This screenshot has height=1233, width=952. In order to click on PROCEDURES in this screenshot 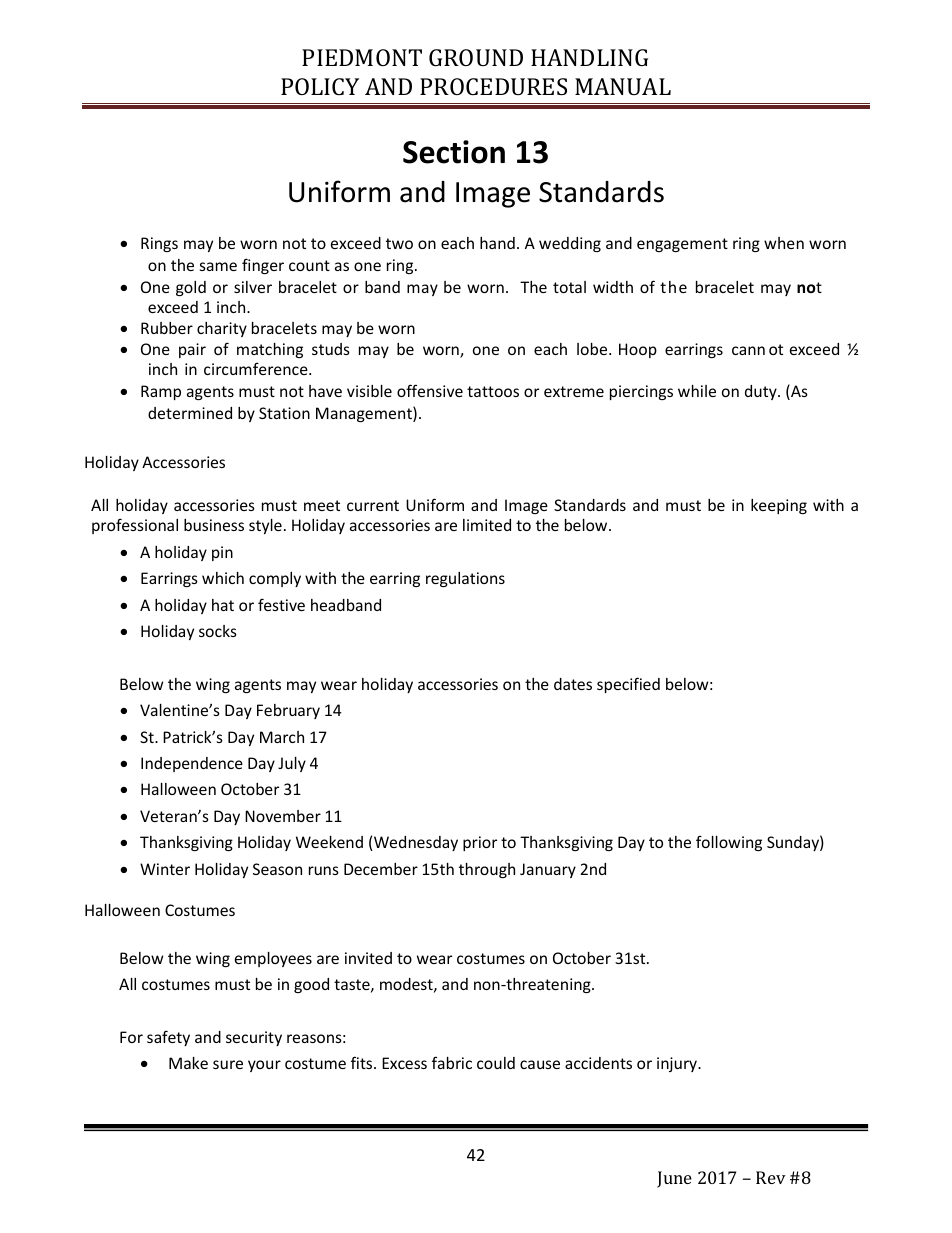, I will do `click(493, 86)`.
